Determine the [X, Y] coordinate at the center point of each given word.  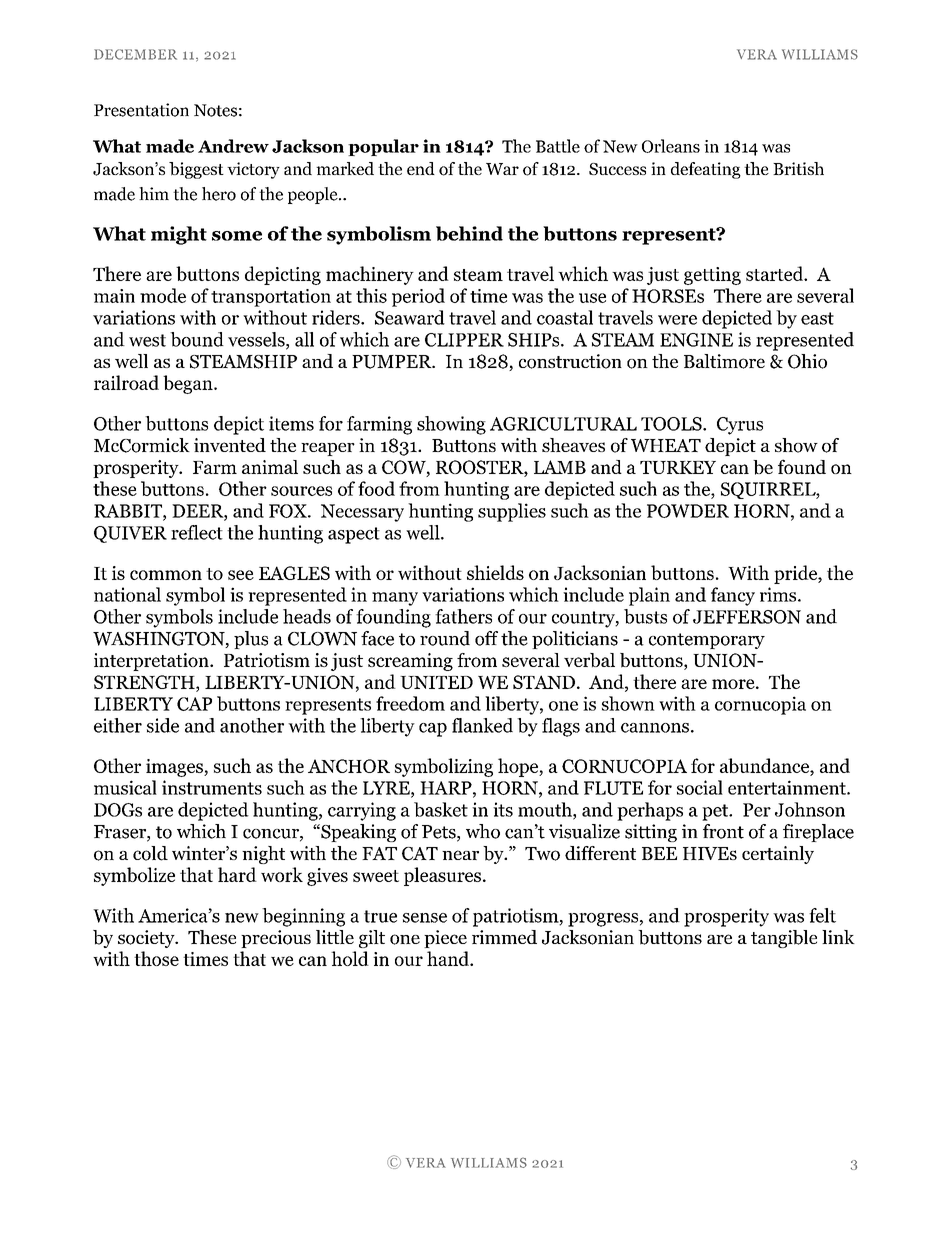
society [147, 939]
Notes [215, 110]
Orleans [671, 146]
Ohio [807, 361]
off [486, 638]
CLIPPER [464, 340]
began [189, 384]
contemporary [707, 641]
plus [251, 640]
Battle [558, 146]
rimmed [504, 937]
